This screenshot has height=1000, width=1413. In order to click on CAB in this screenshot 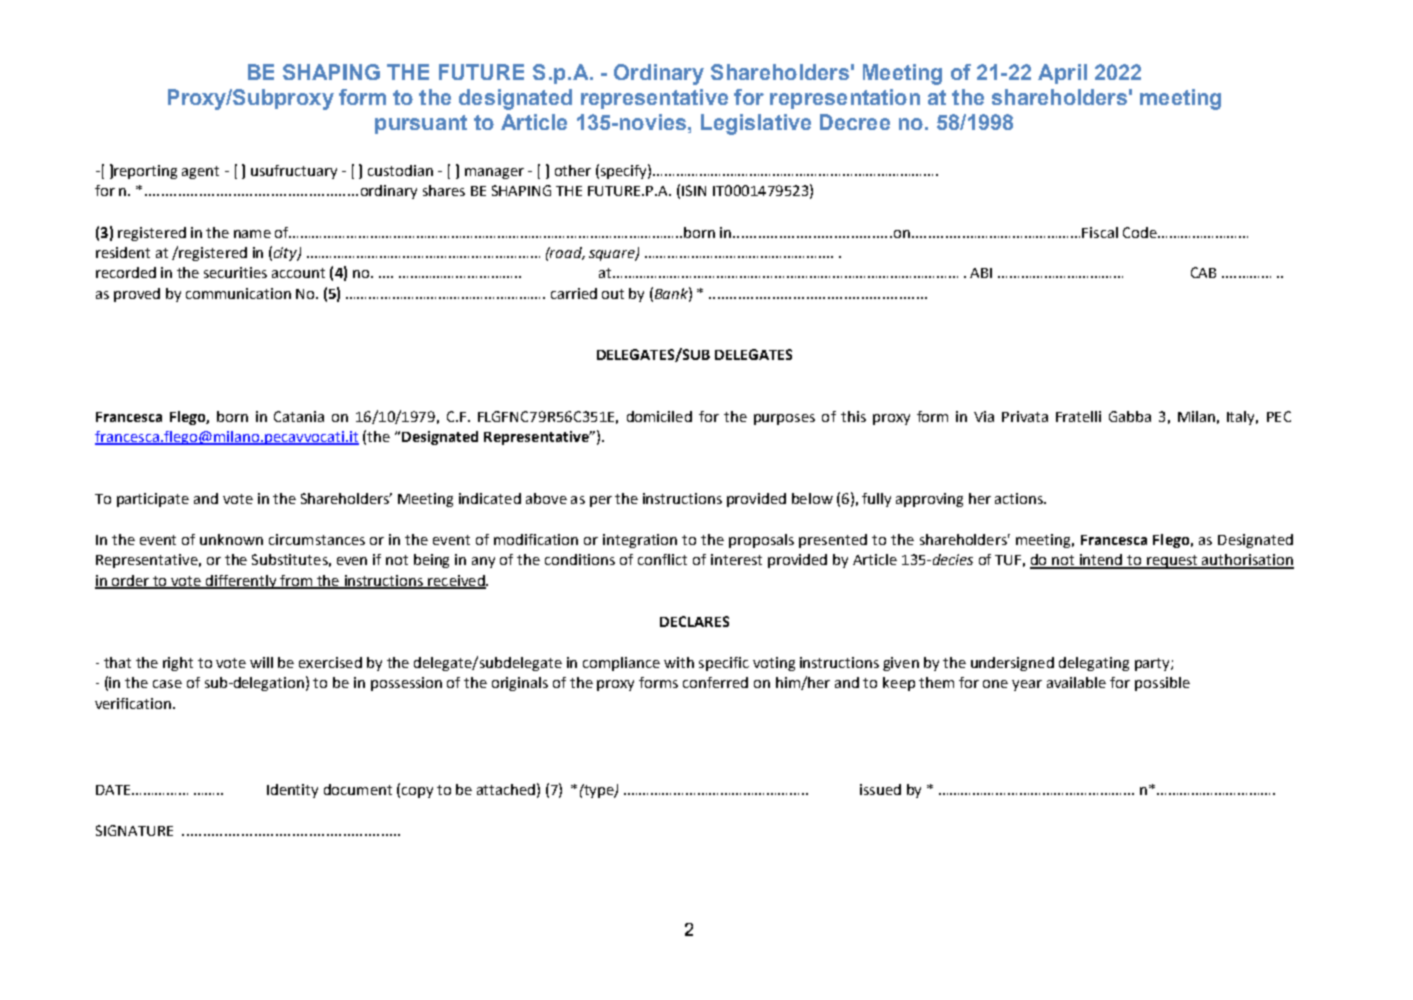, I will do `click(1203, 272)`.
